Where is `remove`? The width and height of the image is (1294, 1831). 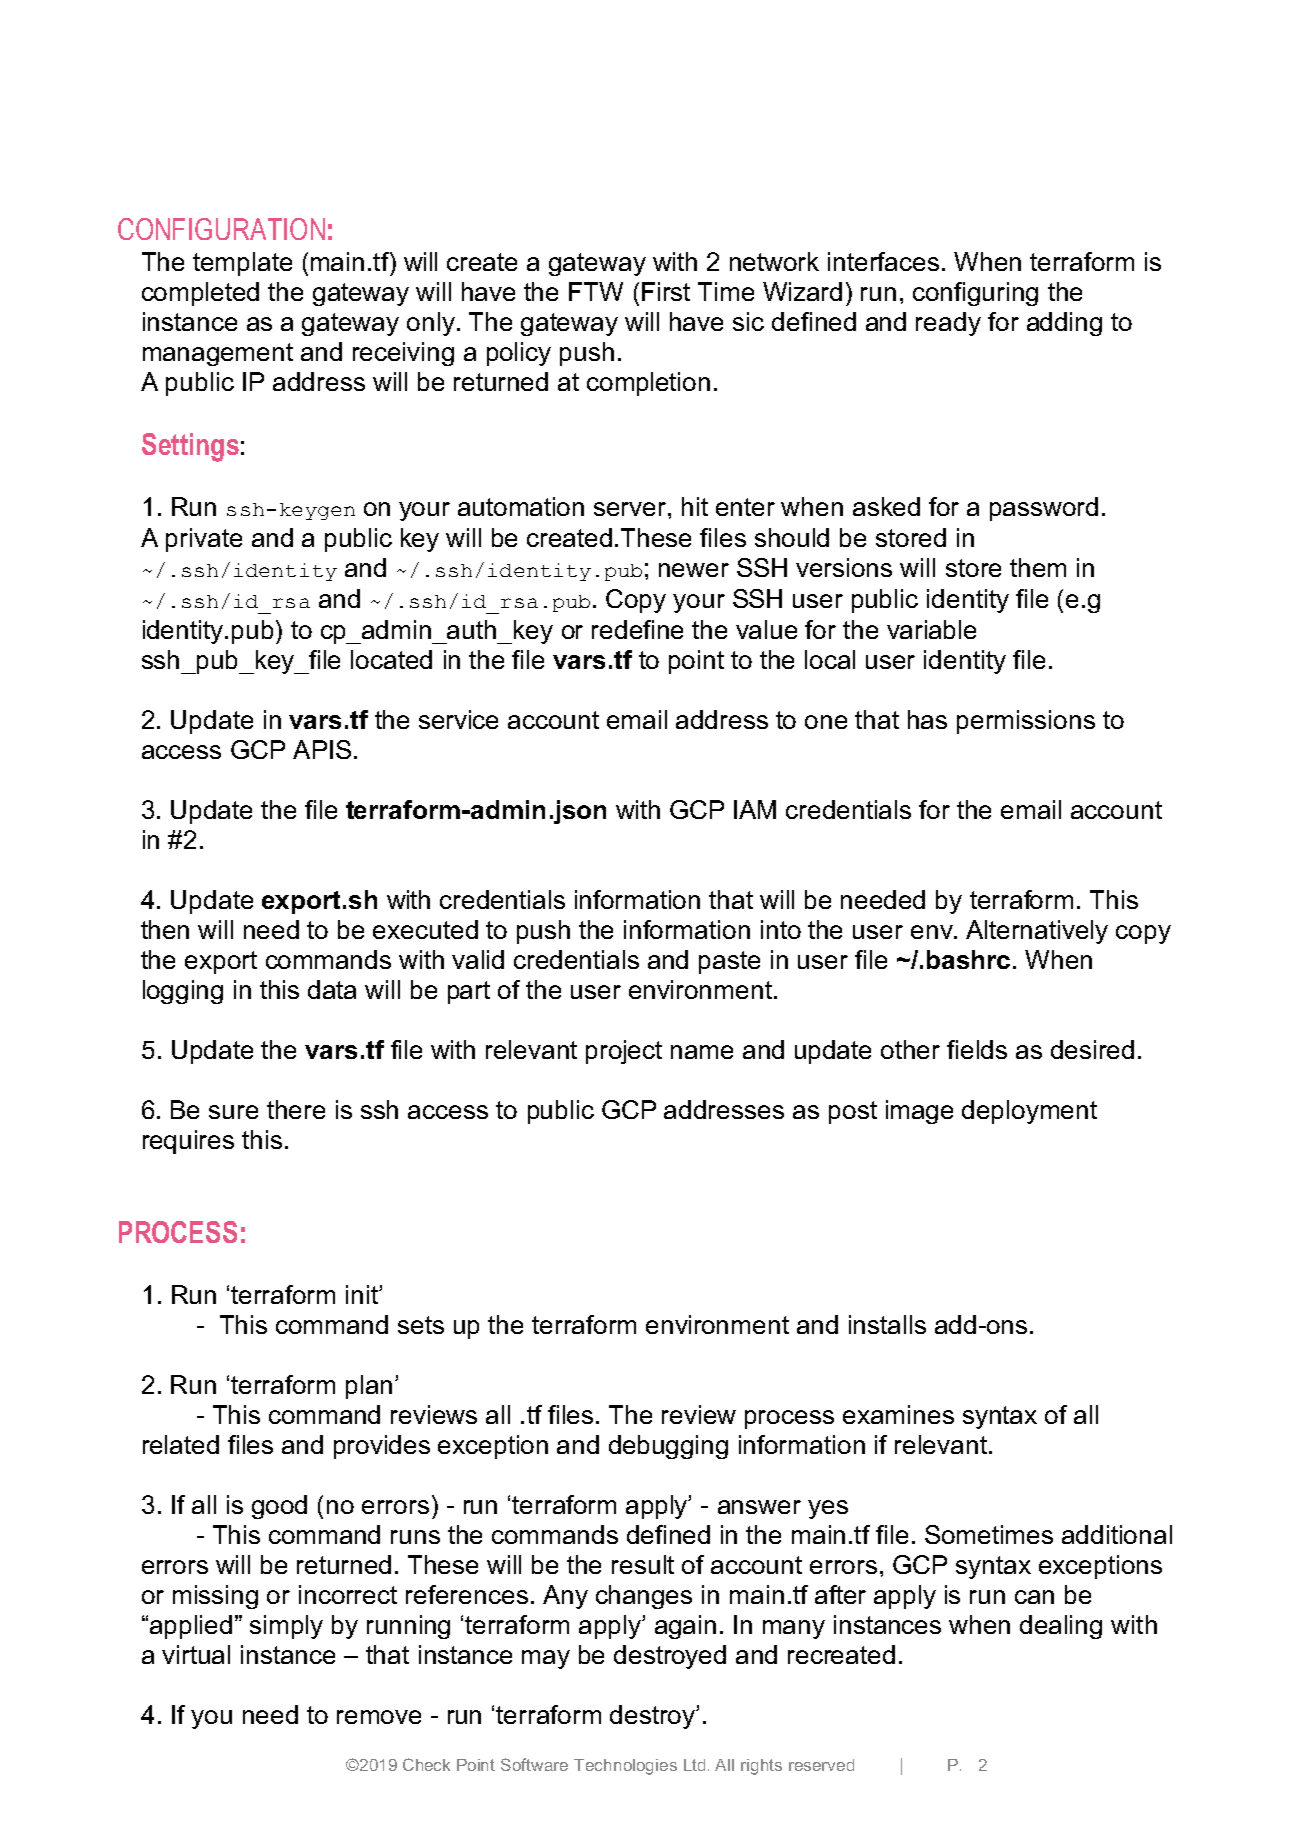
remove is located at coordinates (379, 1717).
